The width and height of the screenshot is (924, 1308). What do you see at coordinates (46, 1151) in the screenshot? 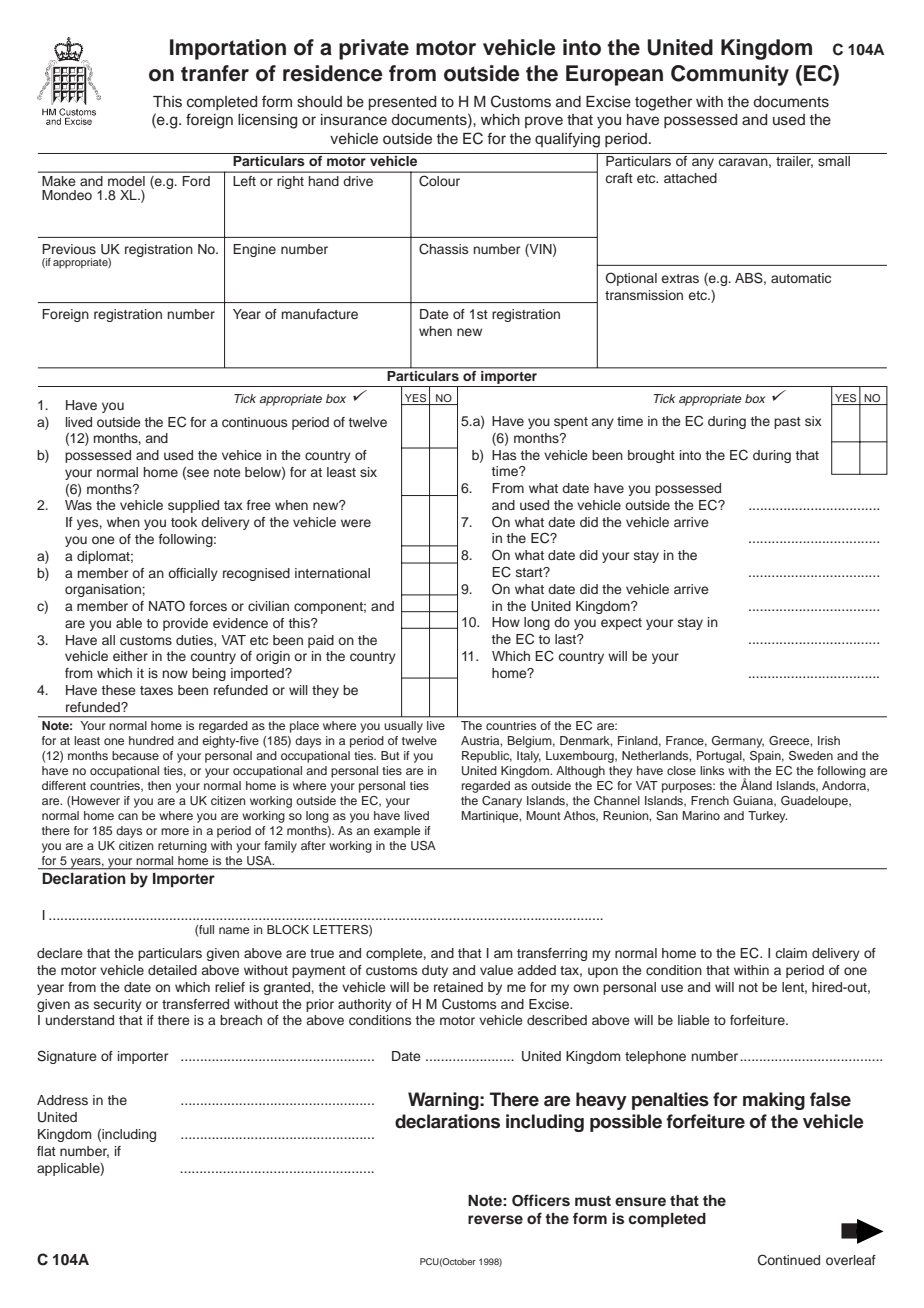
I see `flat` at bounding box center [46, 1151].
